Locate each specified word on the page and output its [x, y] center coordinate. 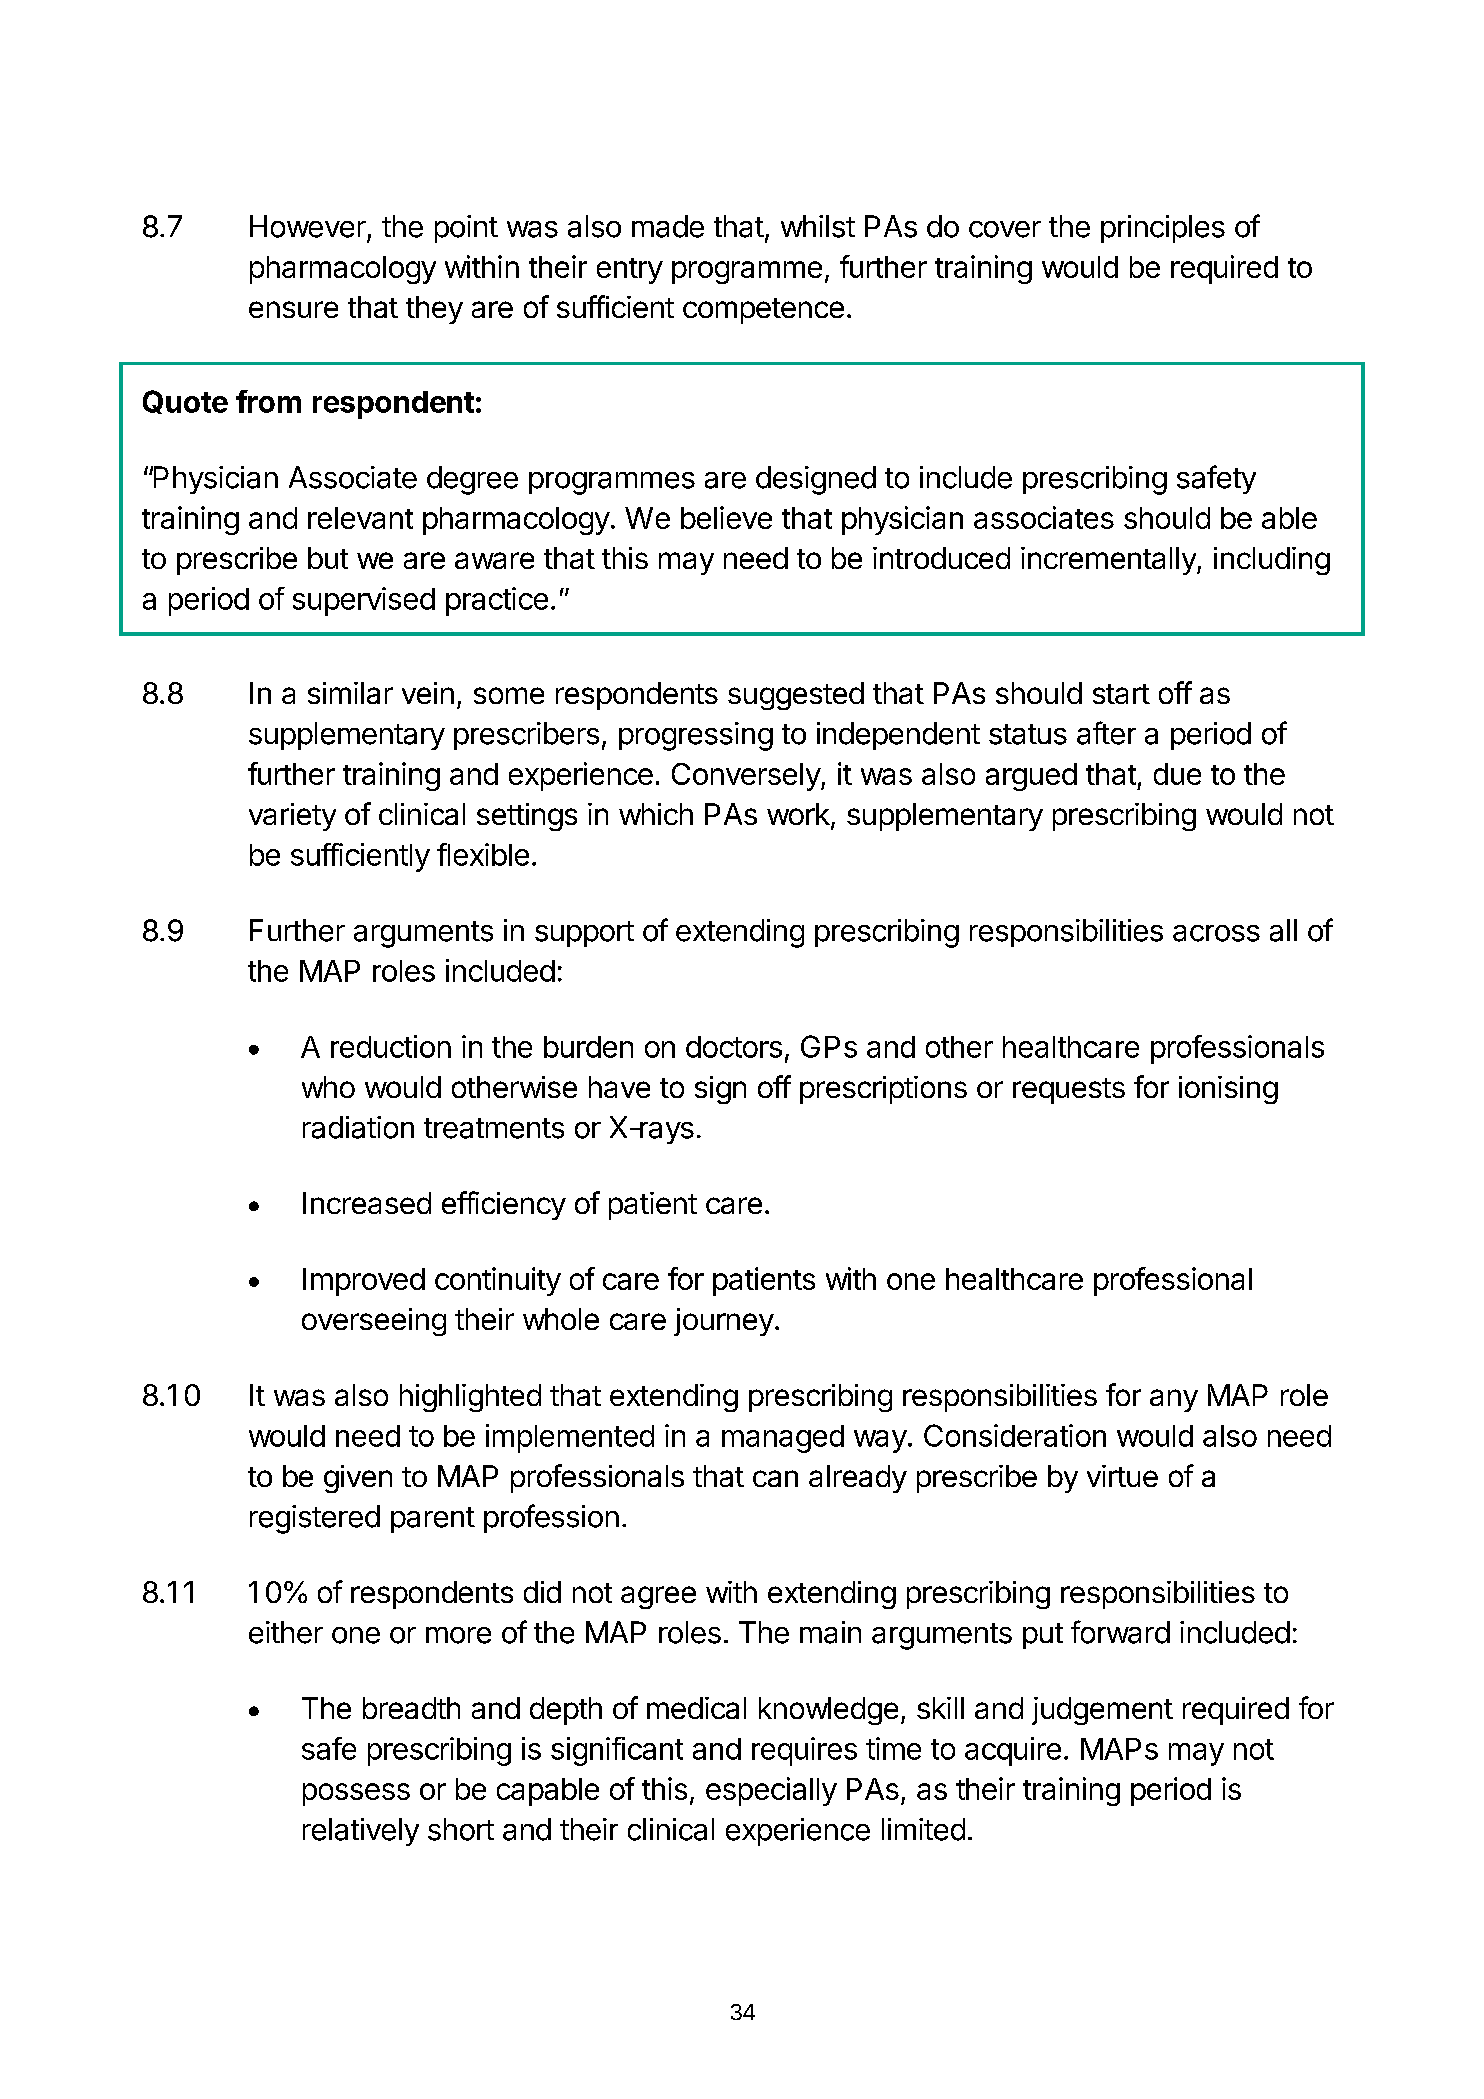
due [1177, 774]
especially [771, 1791]
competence [763, 311]
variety [292, 817]
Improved [364, 1282]
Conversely [747, 777]
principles [1163, 229]
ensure [293, 309]
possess [356, 1794]
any [1174, 1400]
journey [724, 1322]
